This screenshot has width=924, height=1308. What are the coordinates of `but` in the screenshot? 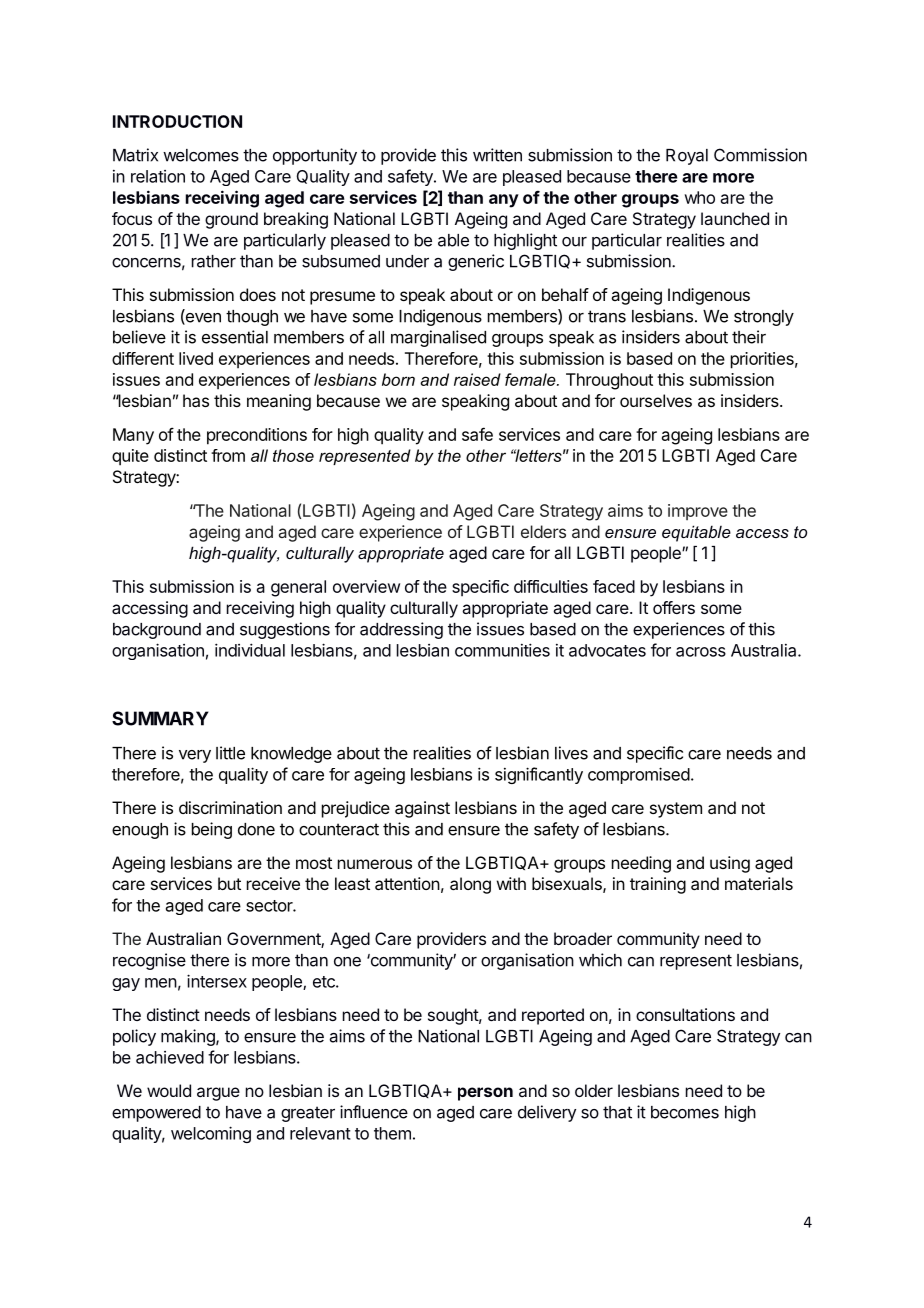 It's located at (229, 883).
